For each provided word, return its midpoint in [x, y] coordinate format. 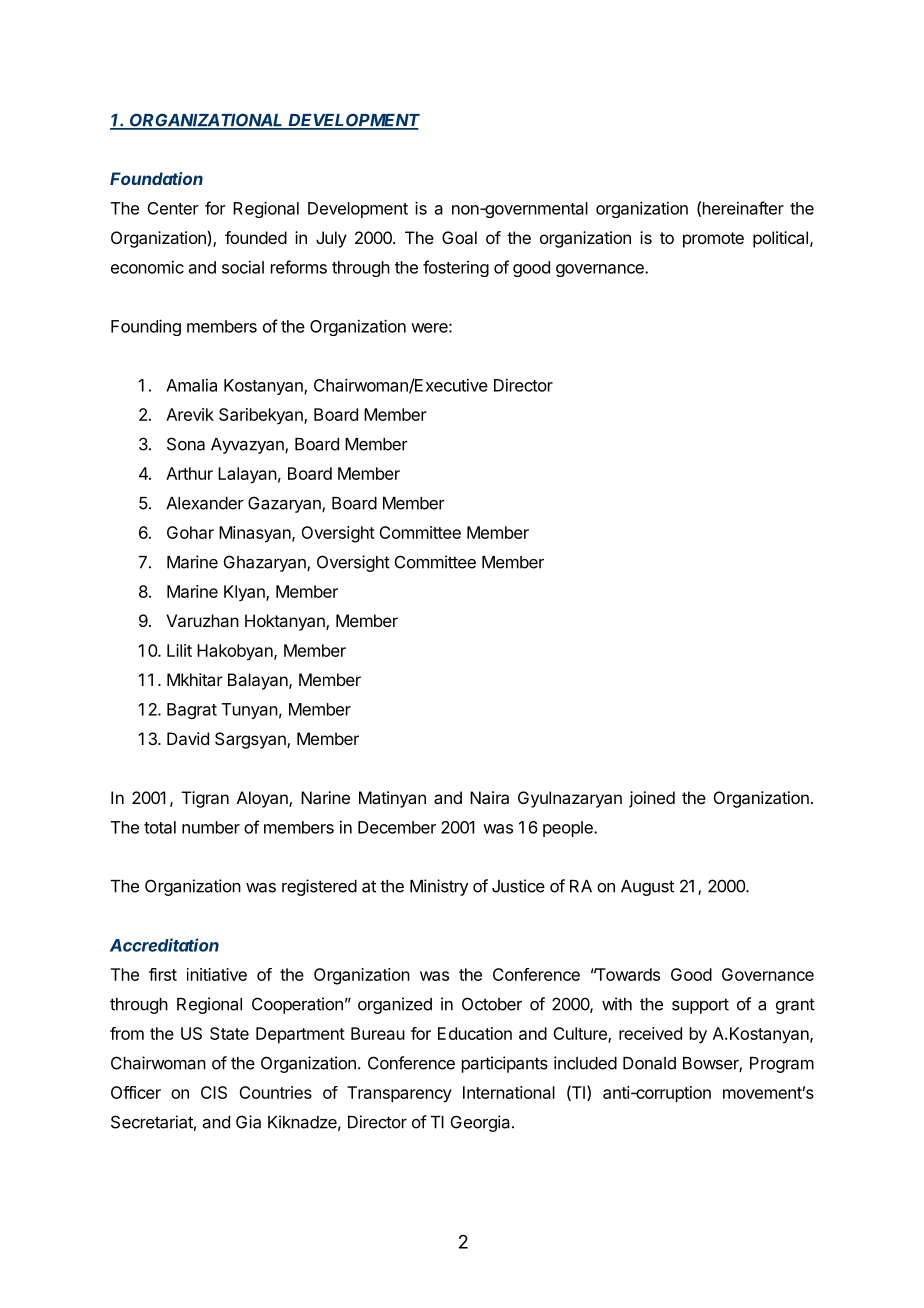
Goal [459, 237]
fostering [456, 268]
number [211, 827]
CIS [214, 1092]
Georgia [482, 1123]
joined [652, 799]
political [780, 239]
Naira [489, 797]
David [188, 738]
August [647, 888]
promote [713, 240]
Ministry [439, 887]
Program [782, 1065]
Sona [186, 444]
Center [173, 208]
